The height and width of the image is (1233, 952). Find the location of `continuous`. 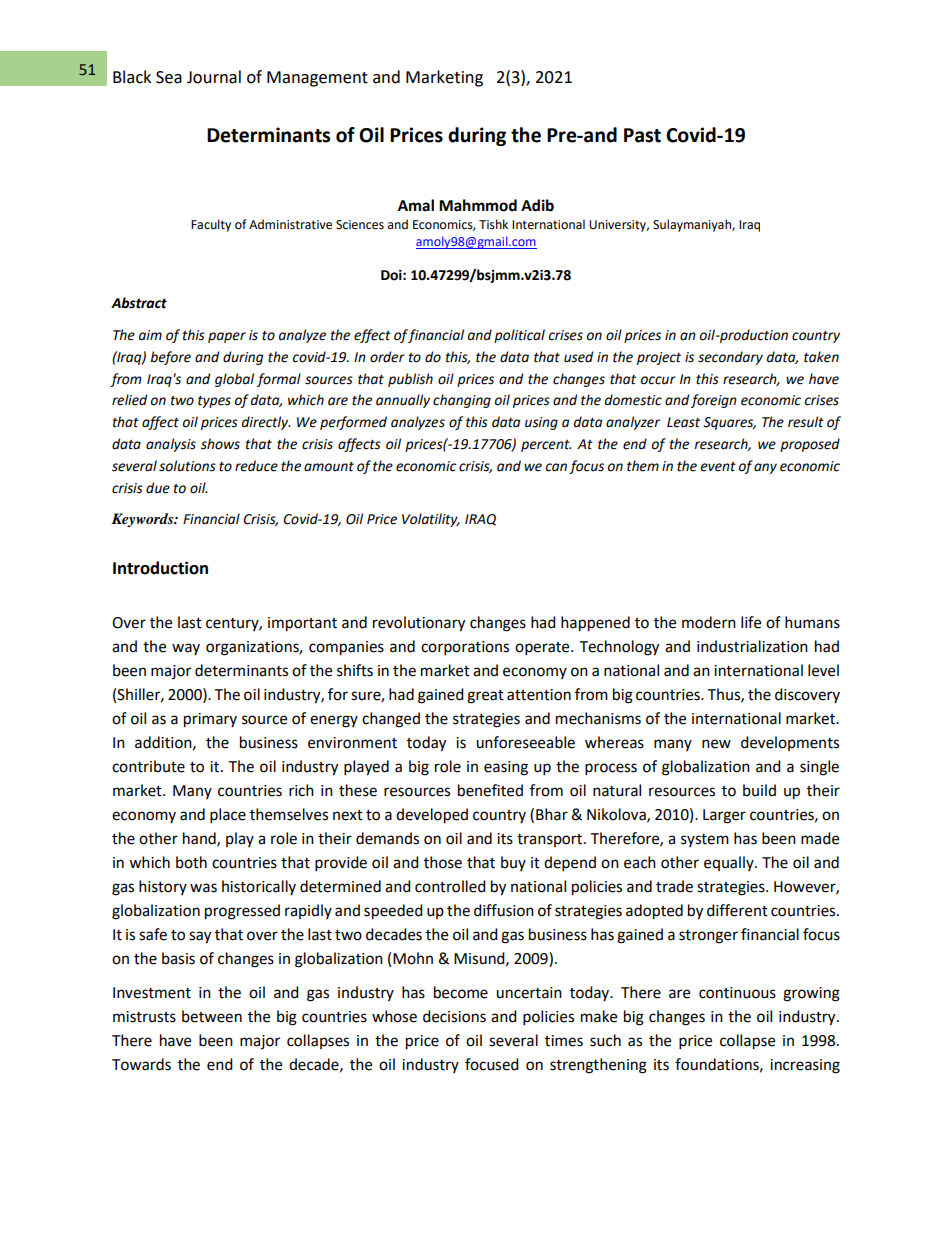

continuous is located at coordinates (737, 993).
